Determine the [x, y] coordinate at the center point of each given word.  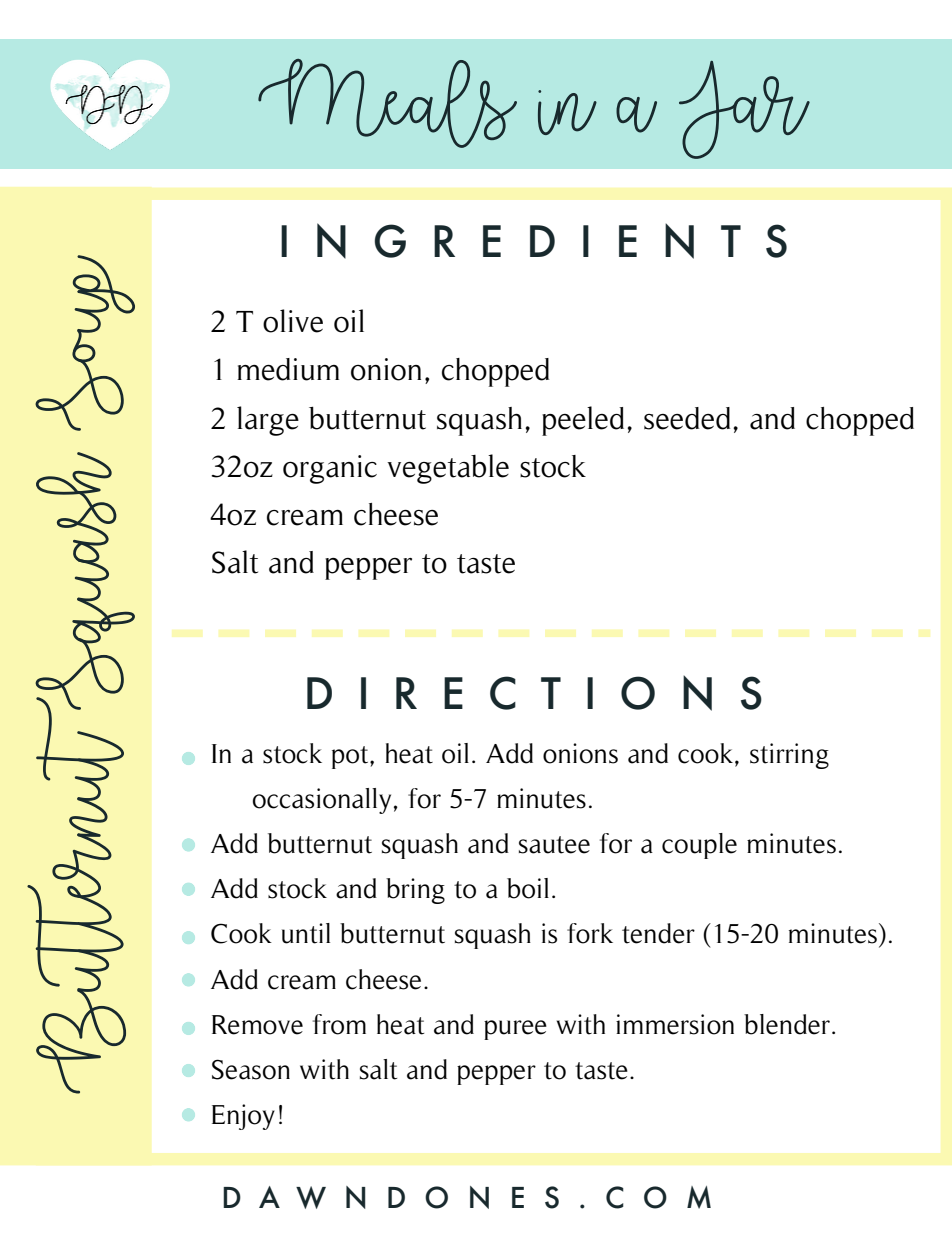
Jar [744, 110]
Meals [387, 103]
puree [515, 1030]
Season [251, 1069]
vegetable [448, 469]
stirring [789, 756]
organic [330, 469]
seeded [687, 418]
